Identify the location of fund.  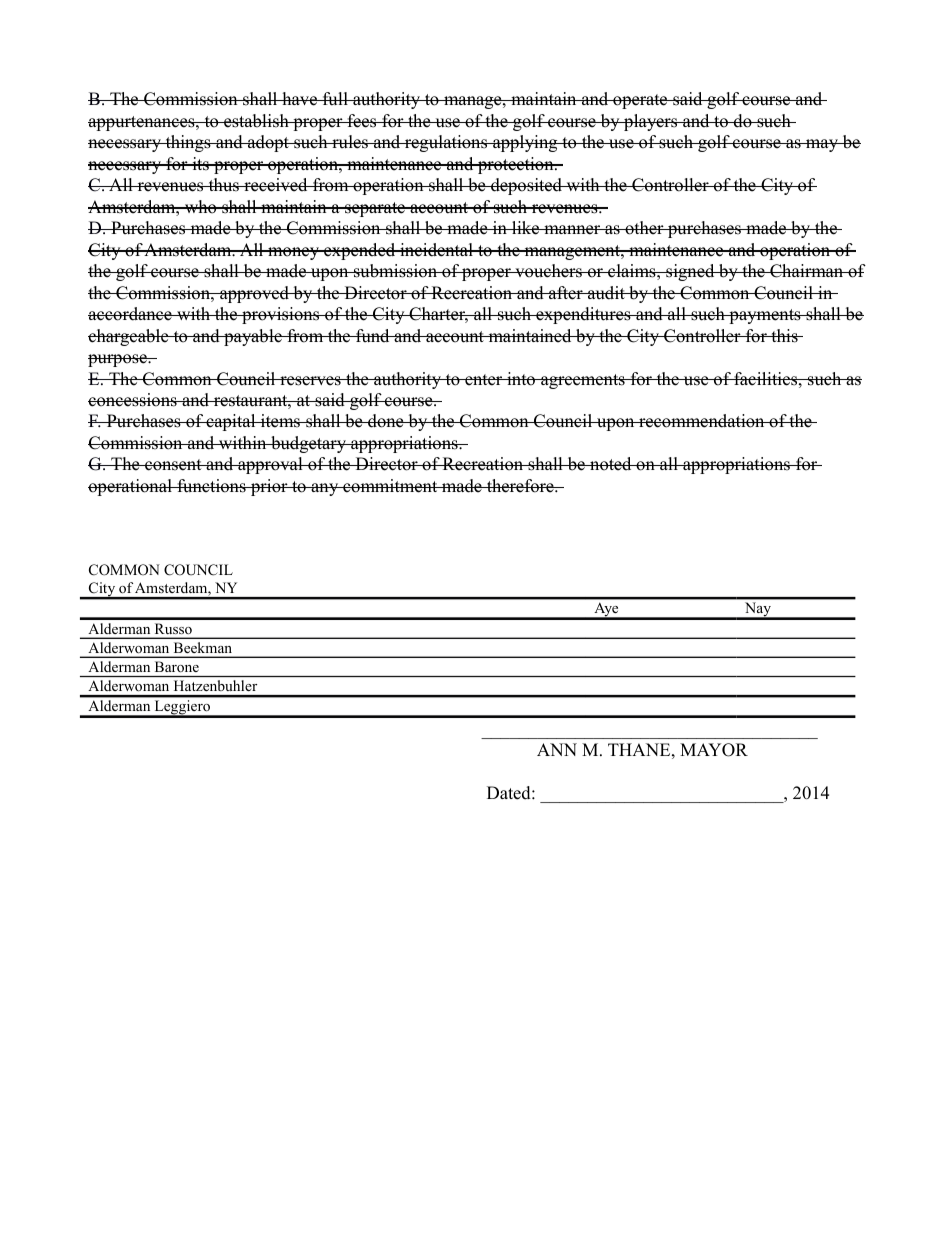
(373, 336).
